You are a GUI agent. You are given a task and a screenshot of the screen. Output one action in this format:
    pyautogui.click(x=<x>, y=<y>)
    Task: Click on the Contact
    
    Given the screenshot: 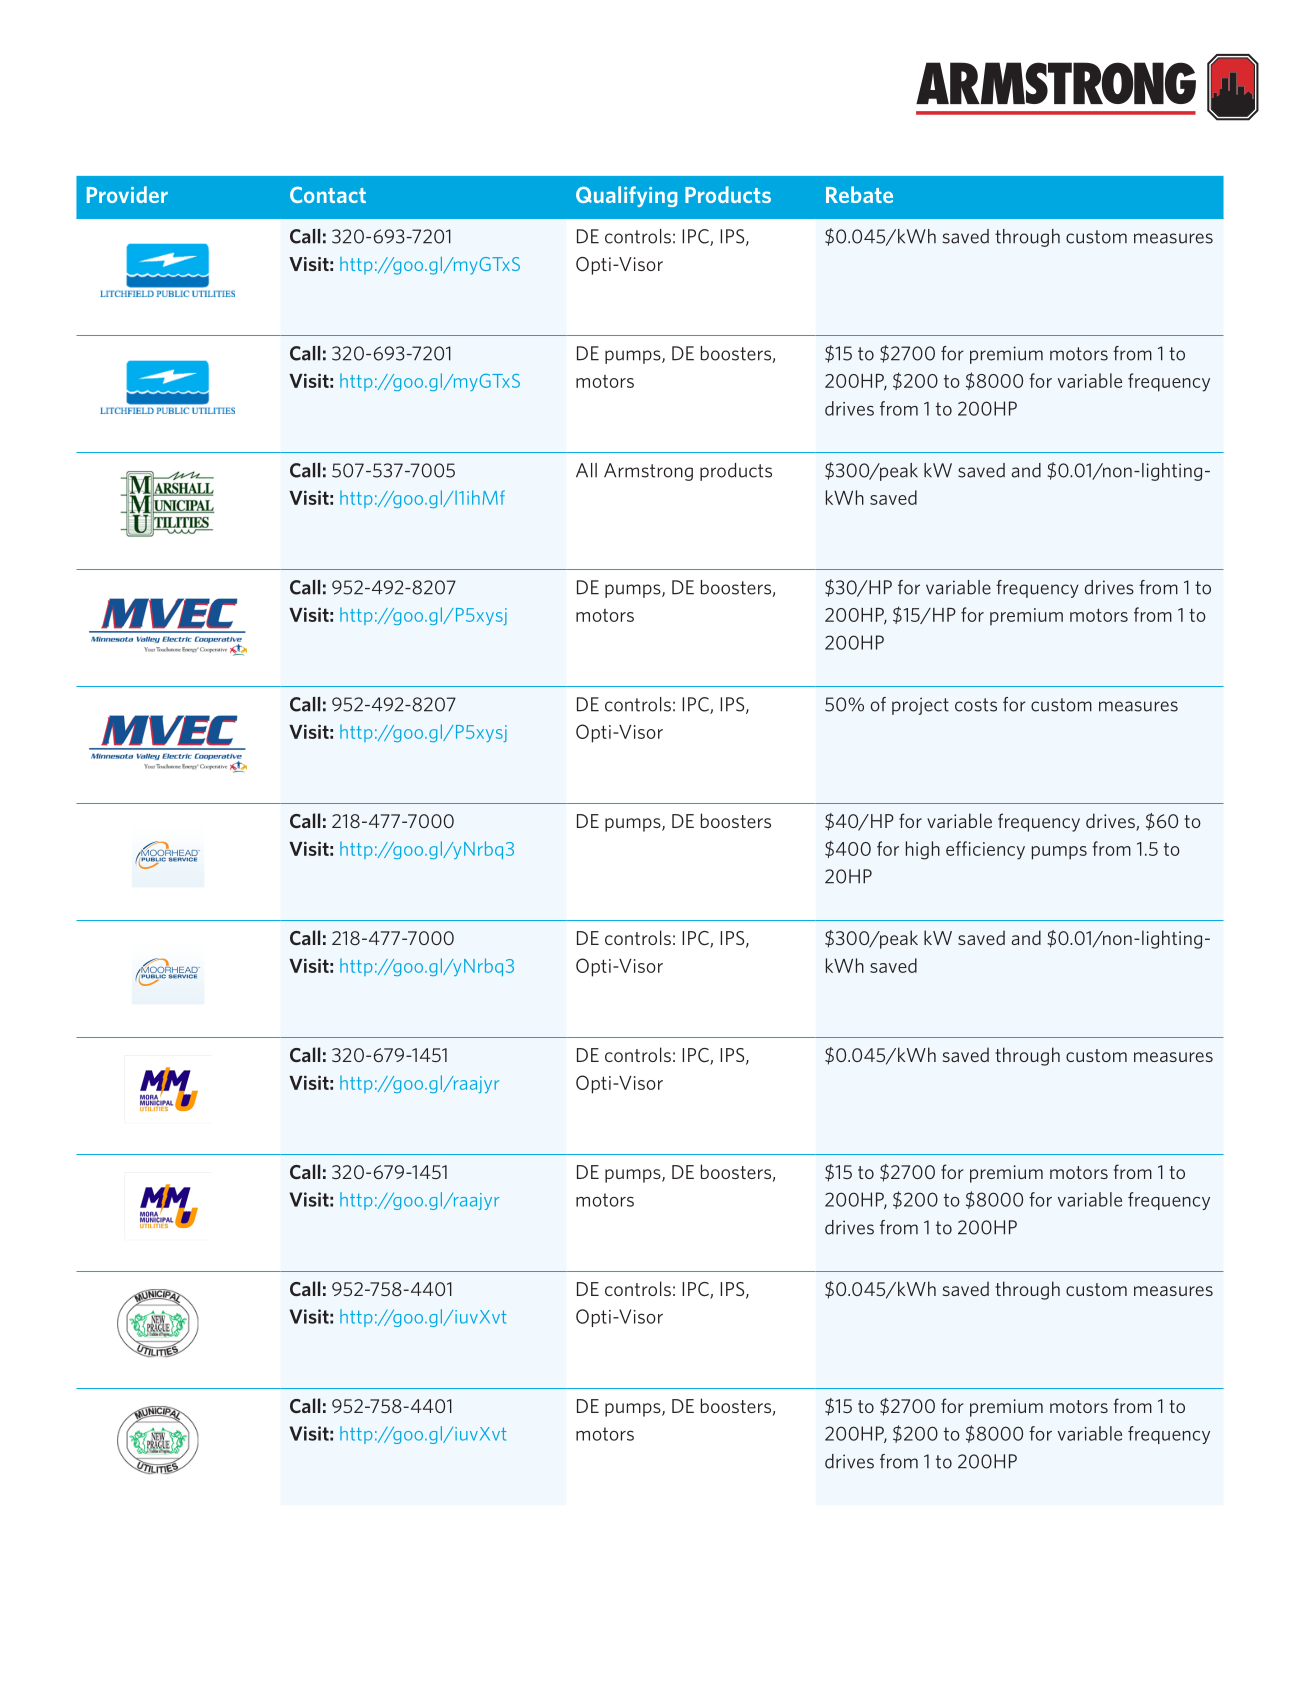 What is the action you would take?
    pyautogui.click(x=328, y=195)
